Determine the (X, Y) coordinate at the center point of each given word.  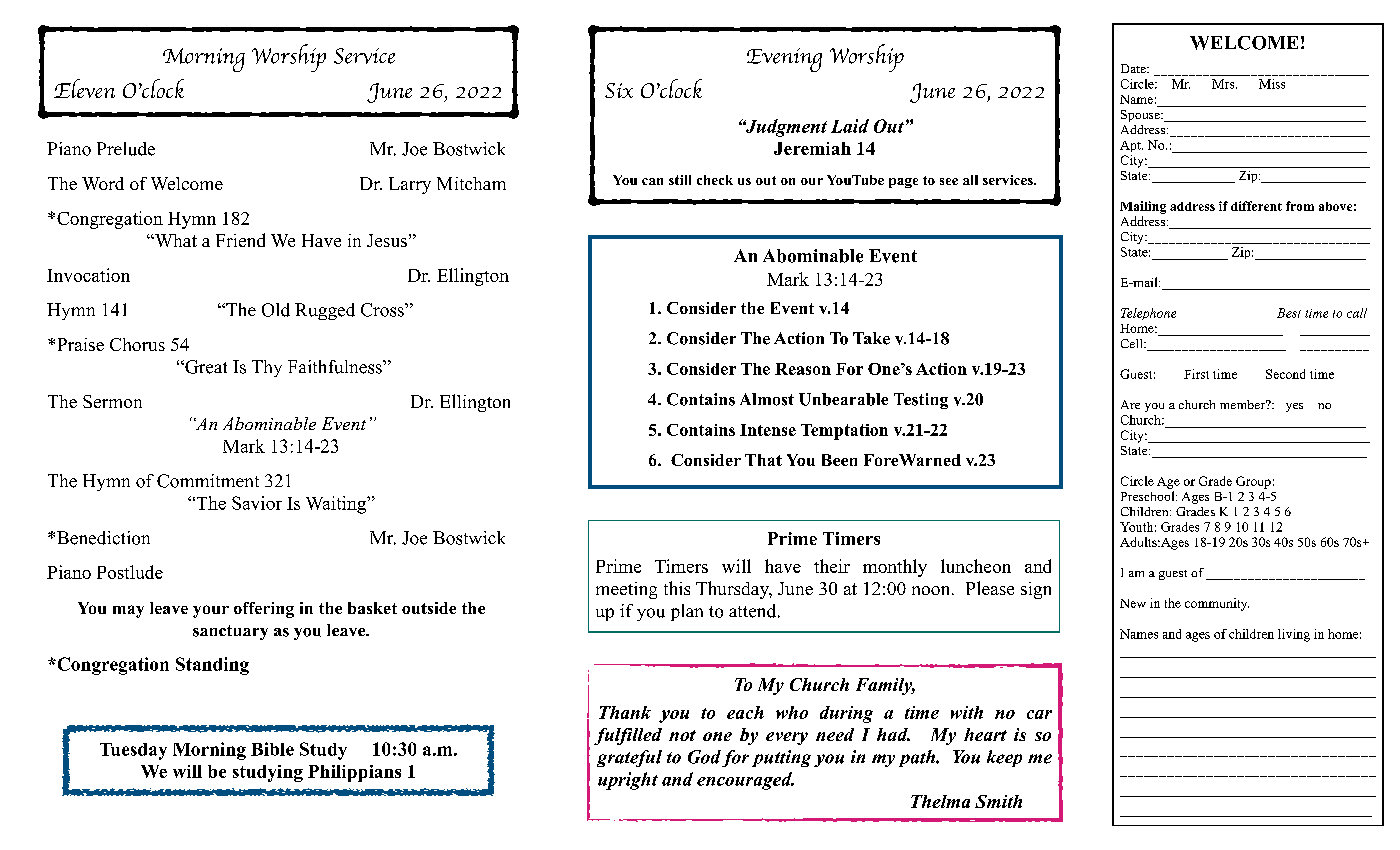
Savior (257, 503)
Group (1253, 482)
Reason (803, 369)
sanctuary (230, 632)
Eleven (84, 88)
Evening (784, 60)
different (1256, 206)
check (715, 180)
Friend (240, 240)
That (763, 460)
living (1294, 635)
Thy (267, 368)
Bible (272, 749)
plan (687, 612)
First (1196, 374)
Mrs (1224, 84)
